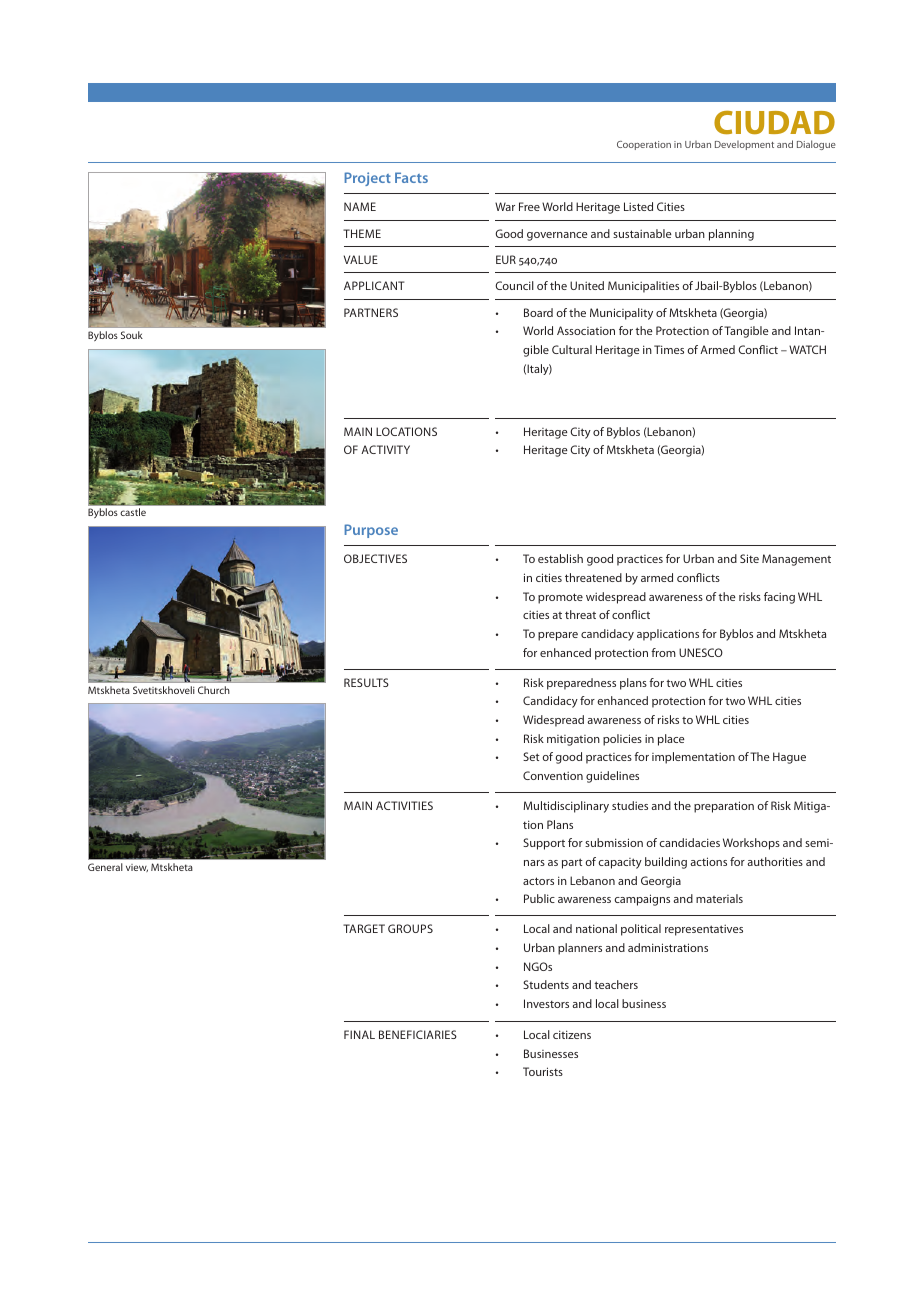 The width and height of the screenshot is (924, 1308). Describe the element at coordinates (385, 449) in the screenshot. I see `ACTIVITY` at that location.
